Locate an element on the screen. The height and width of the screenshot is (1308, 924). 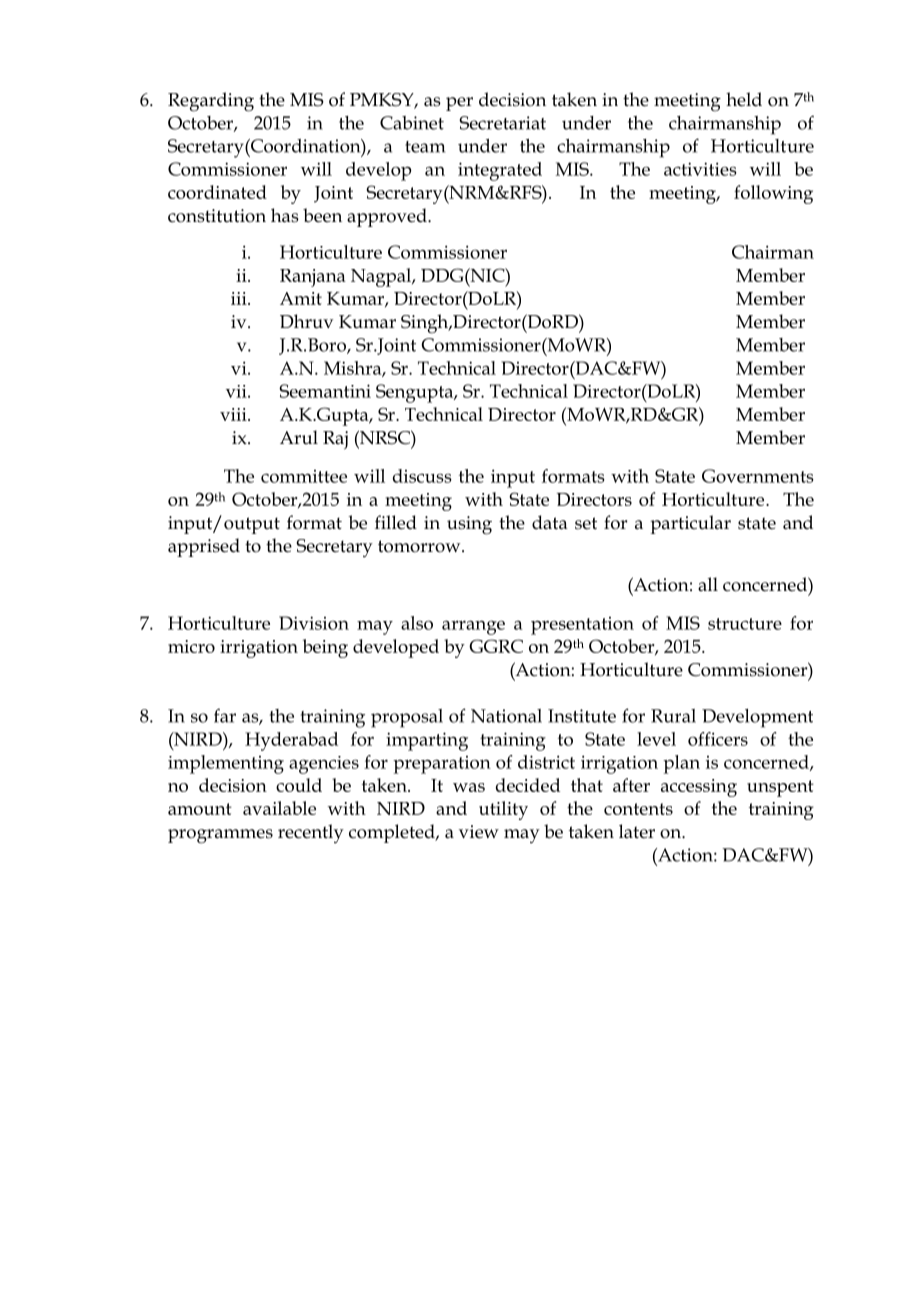
Regarding is located at coordinates (211, 102).
